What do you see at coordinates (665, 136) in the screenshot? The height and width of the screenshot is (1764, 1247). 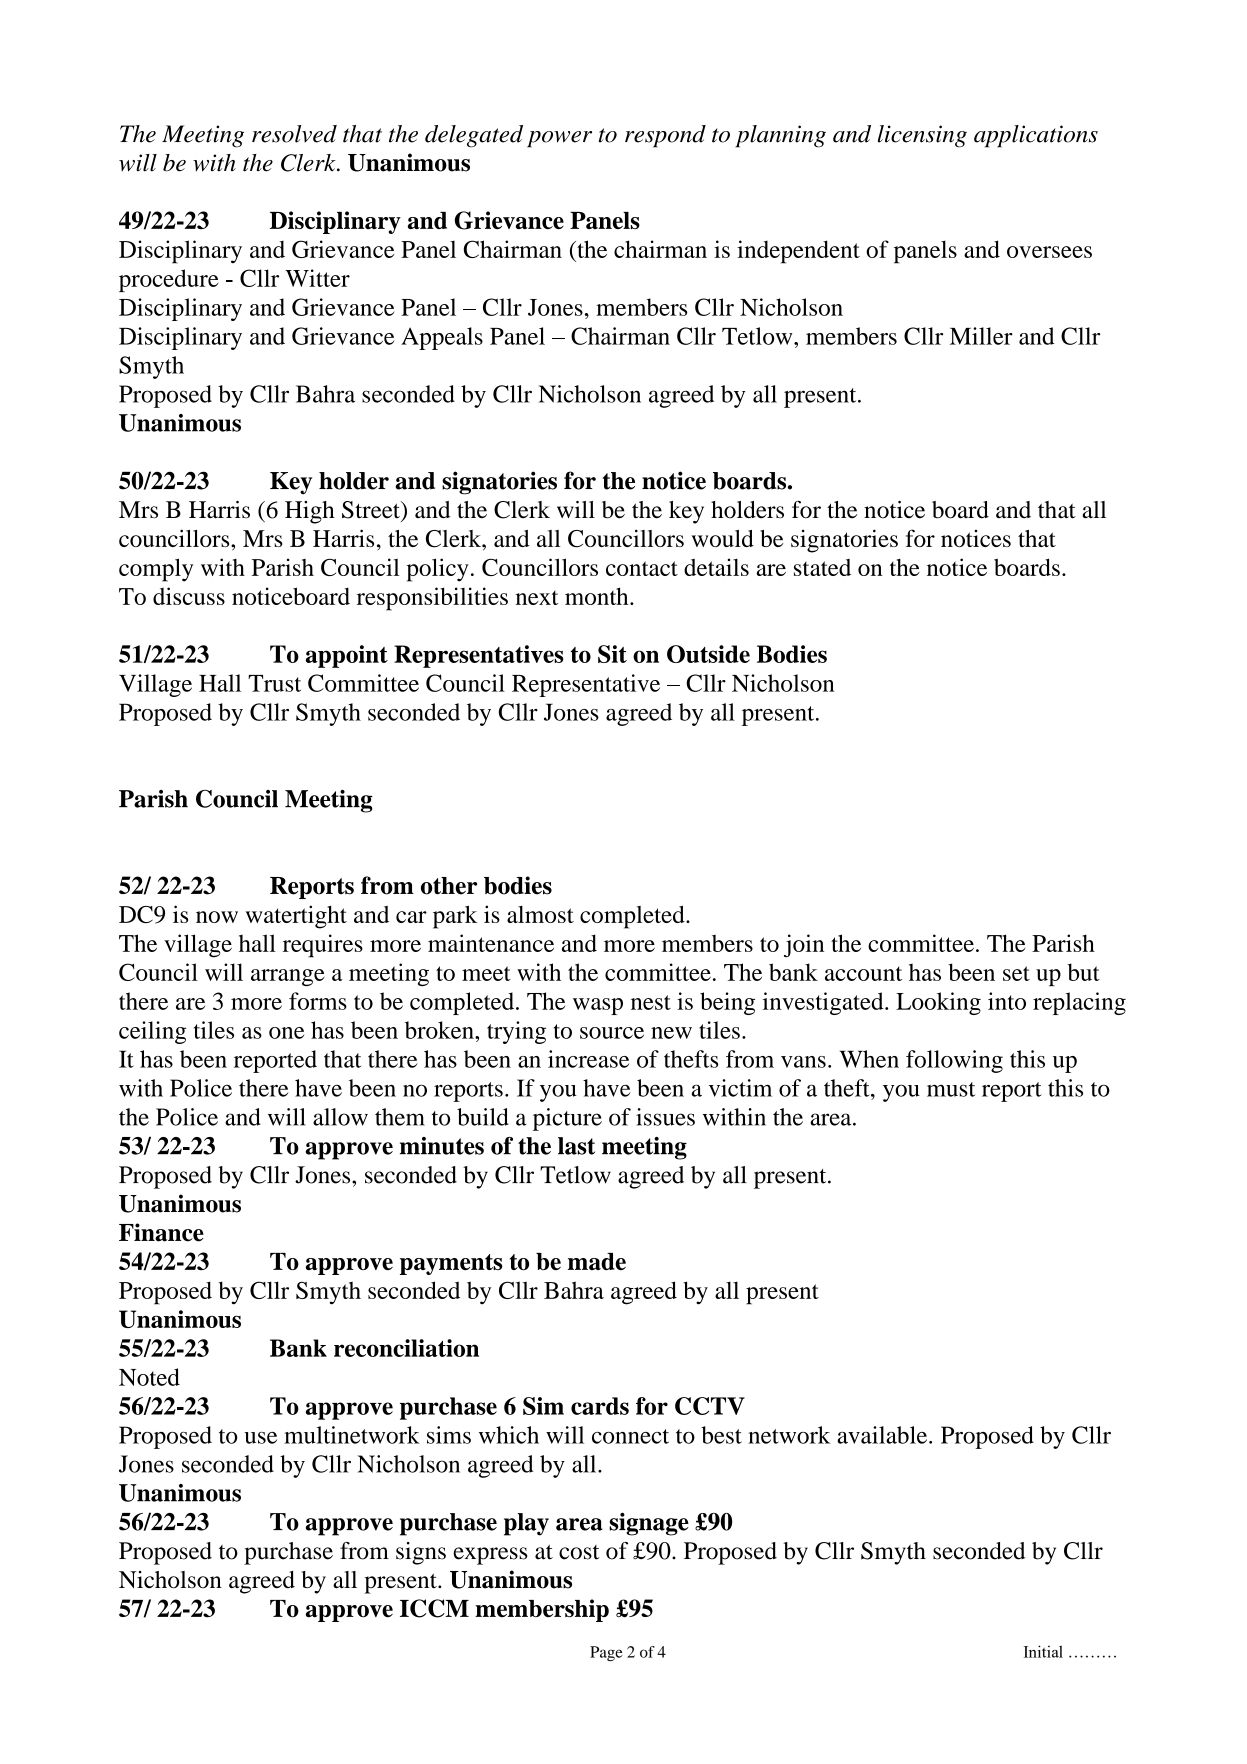 I see `respond` at bounding box center [665, 136].
